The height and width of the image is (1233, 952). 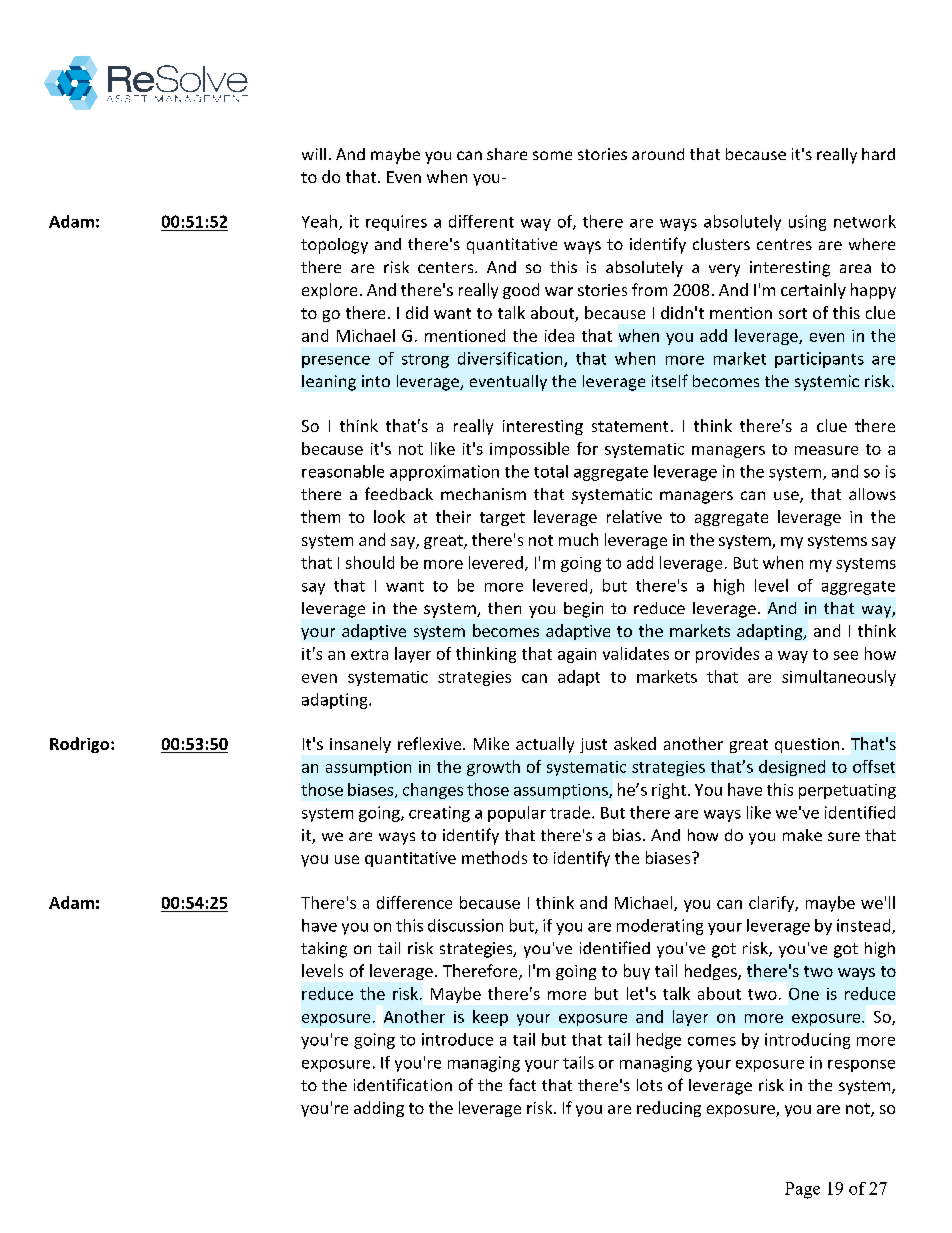 I want to click on adding, so click(x=379, y=1109).
